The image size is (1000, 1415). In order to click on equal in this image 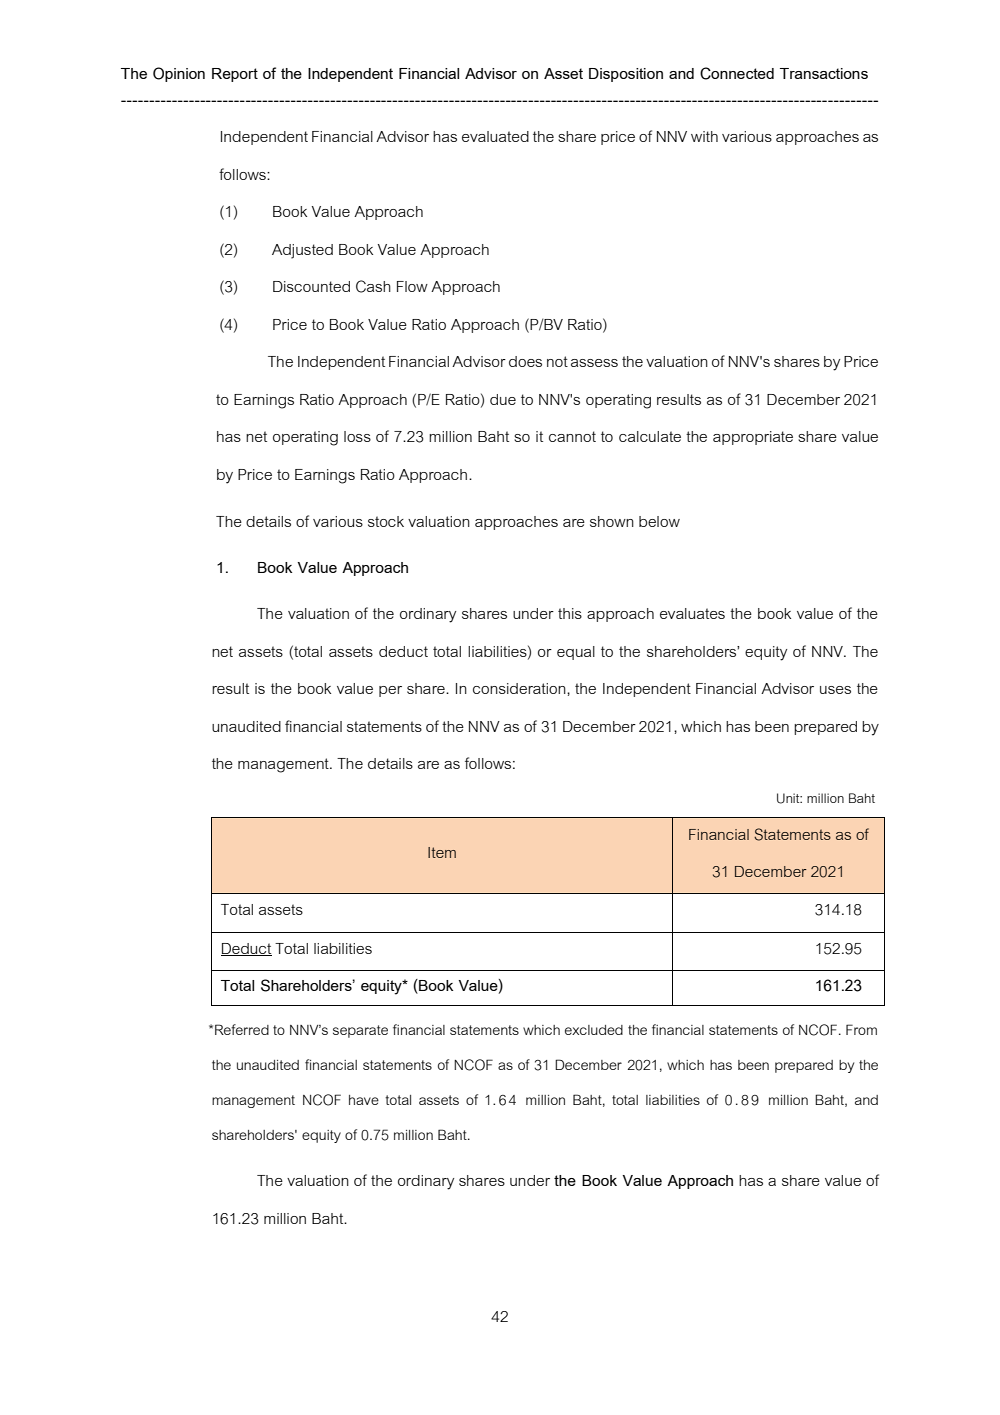, I will do `click(576, 653)`.
